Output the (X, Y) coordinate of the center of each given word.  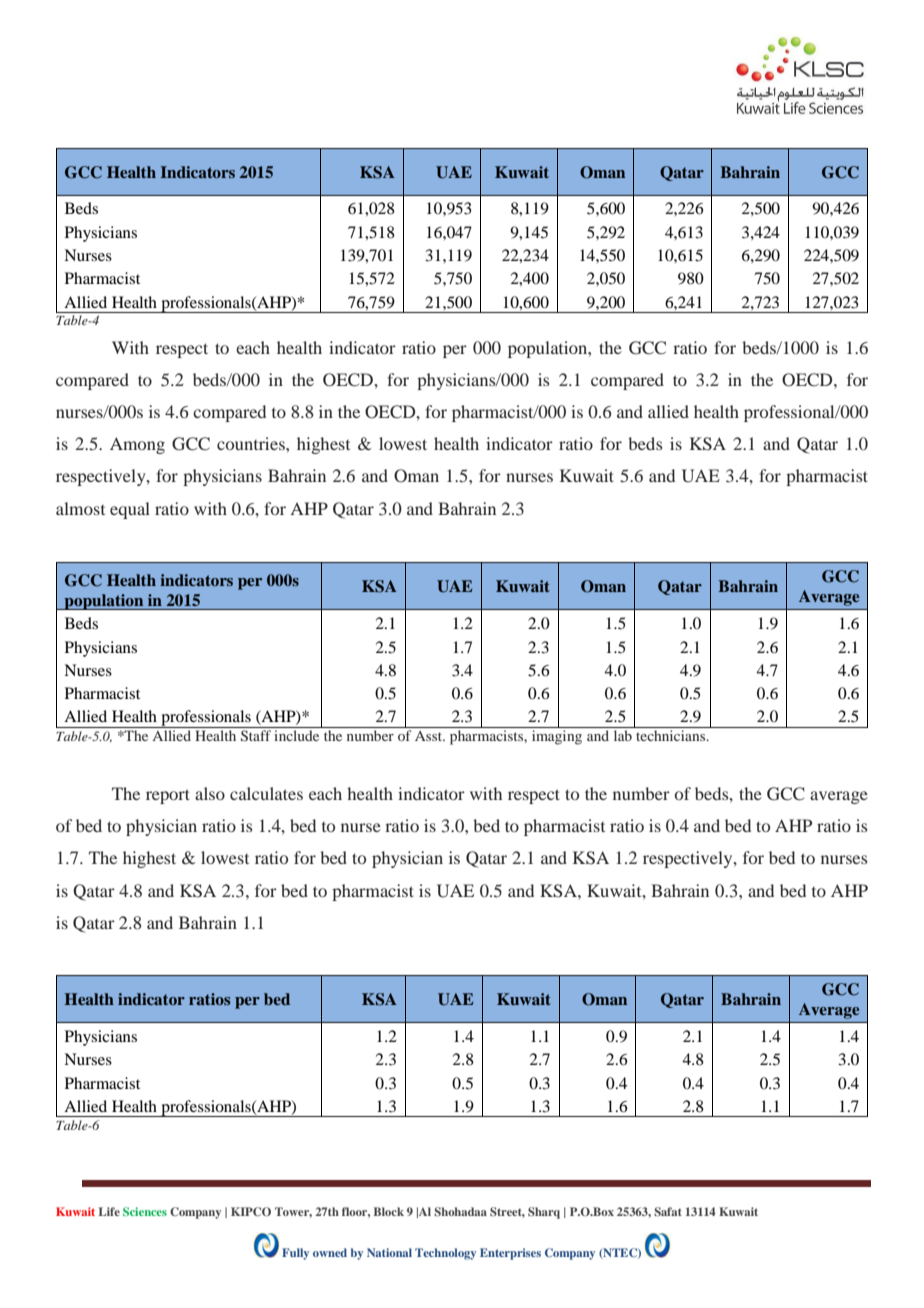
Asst (430, 736)
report (168, 796)
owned (330, 1252)
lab (623, 735)
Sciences (145, 1211)
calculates (266, 793)
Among (137, 445)
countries (252, 443)
